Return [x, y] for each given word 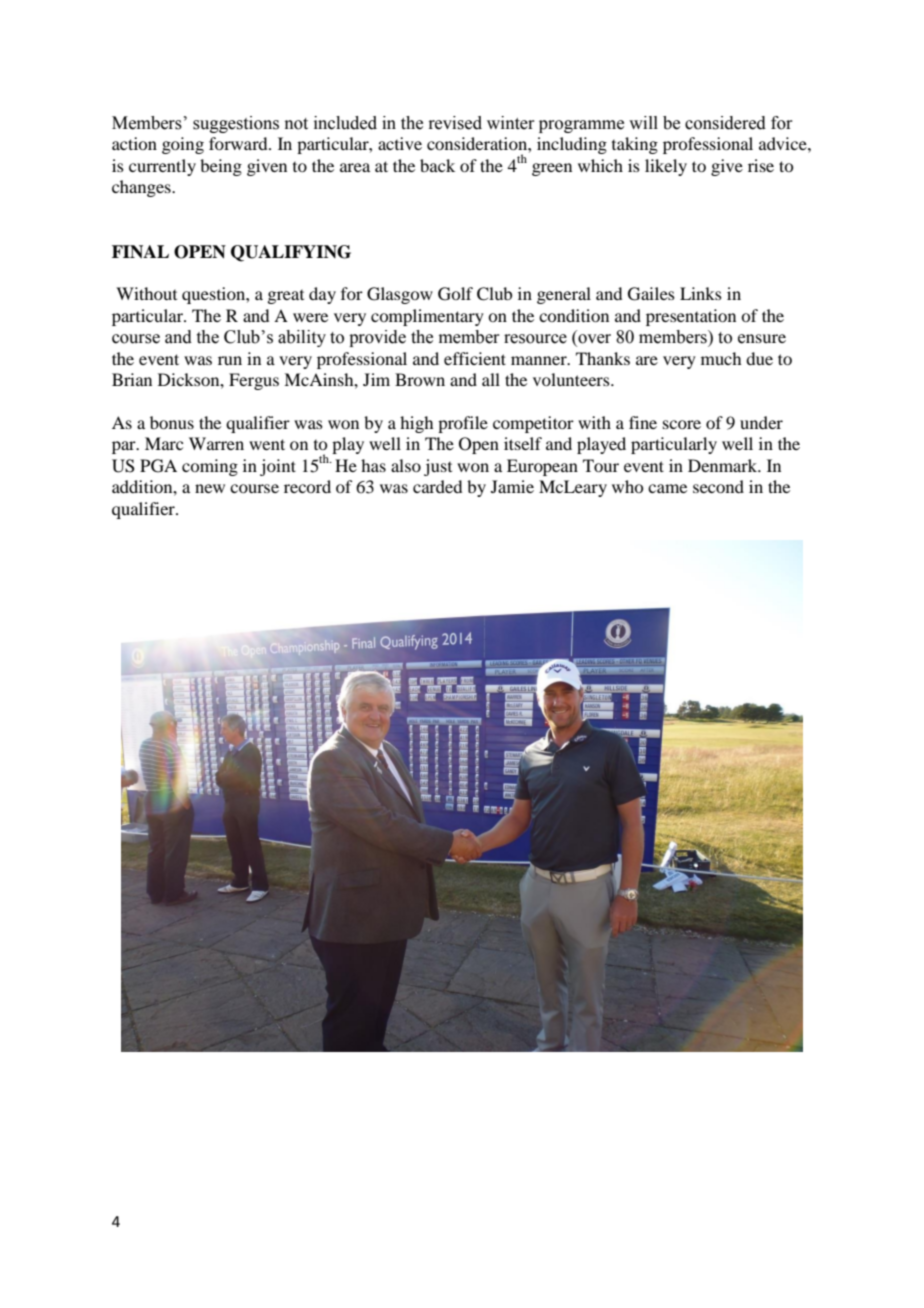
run [230, 360]
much [721, 358]
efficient [475, 358]
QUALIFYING [291, 253]
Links [701, 293]
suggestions [236, 124]
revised [455, 123]
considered [725, 123]
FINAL [140, 252]
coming [210, 467]
